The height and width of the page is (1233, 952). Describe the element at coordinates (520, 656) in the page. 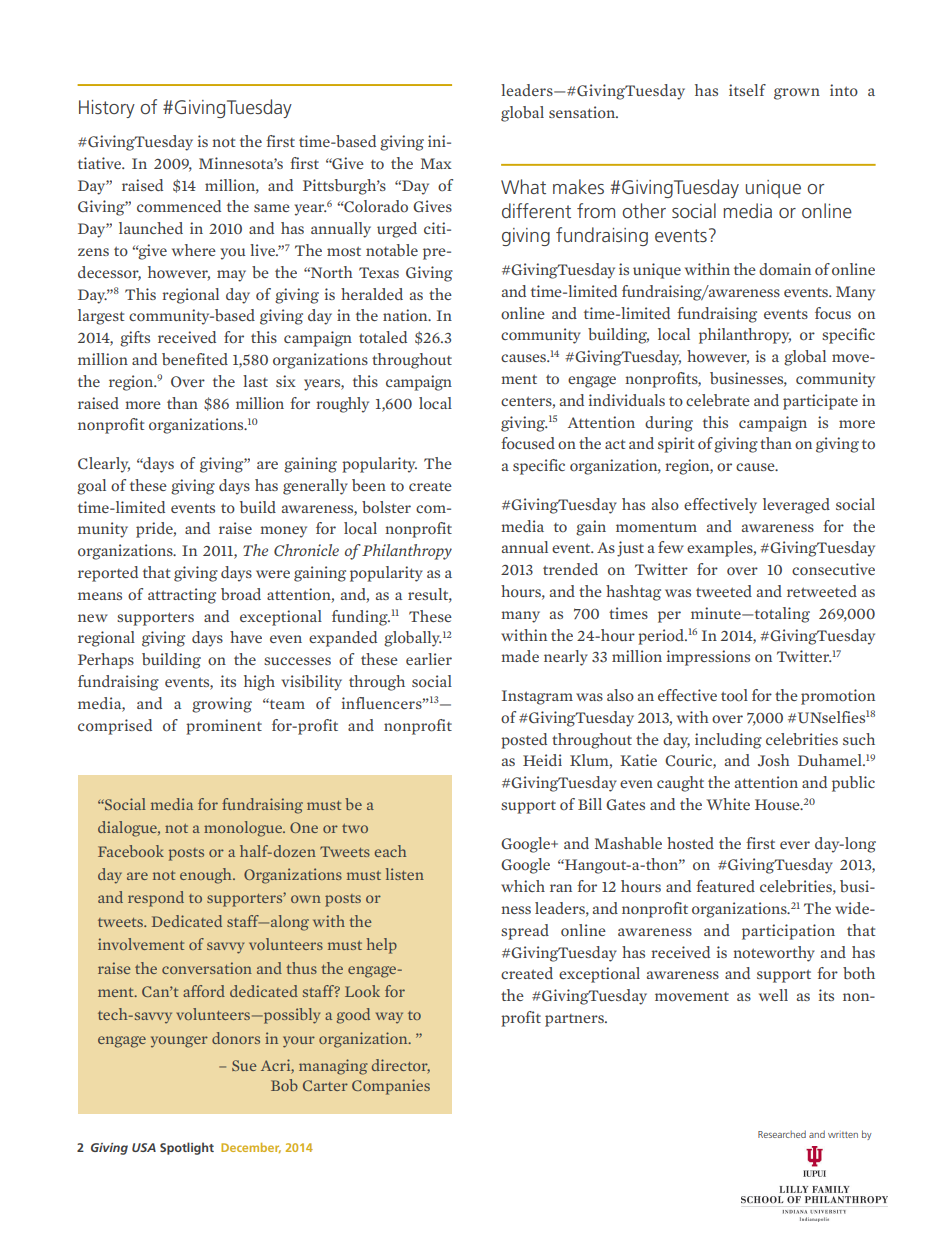

I see `made` at that location.
